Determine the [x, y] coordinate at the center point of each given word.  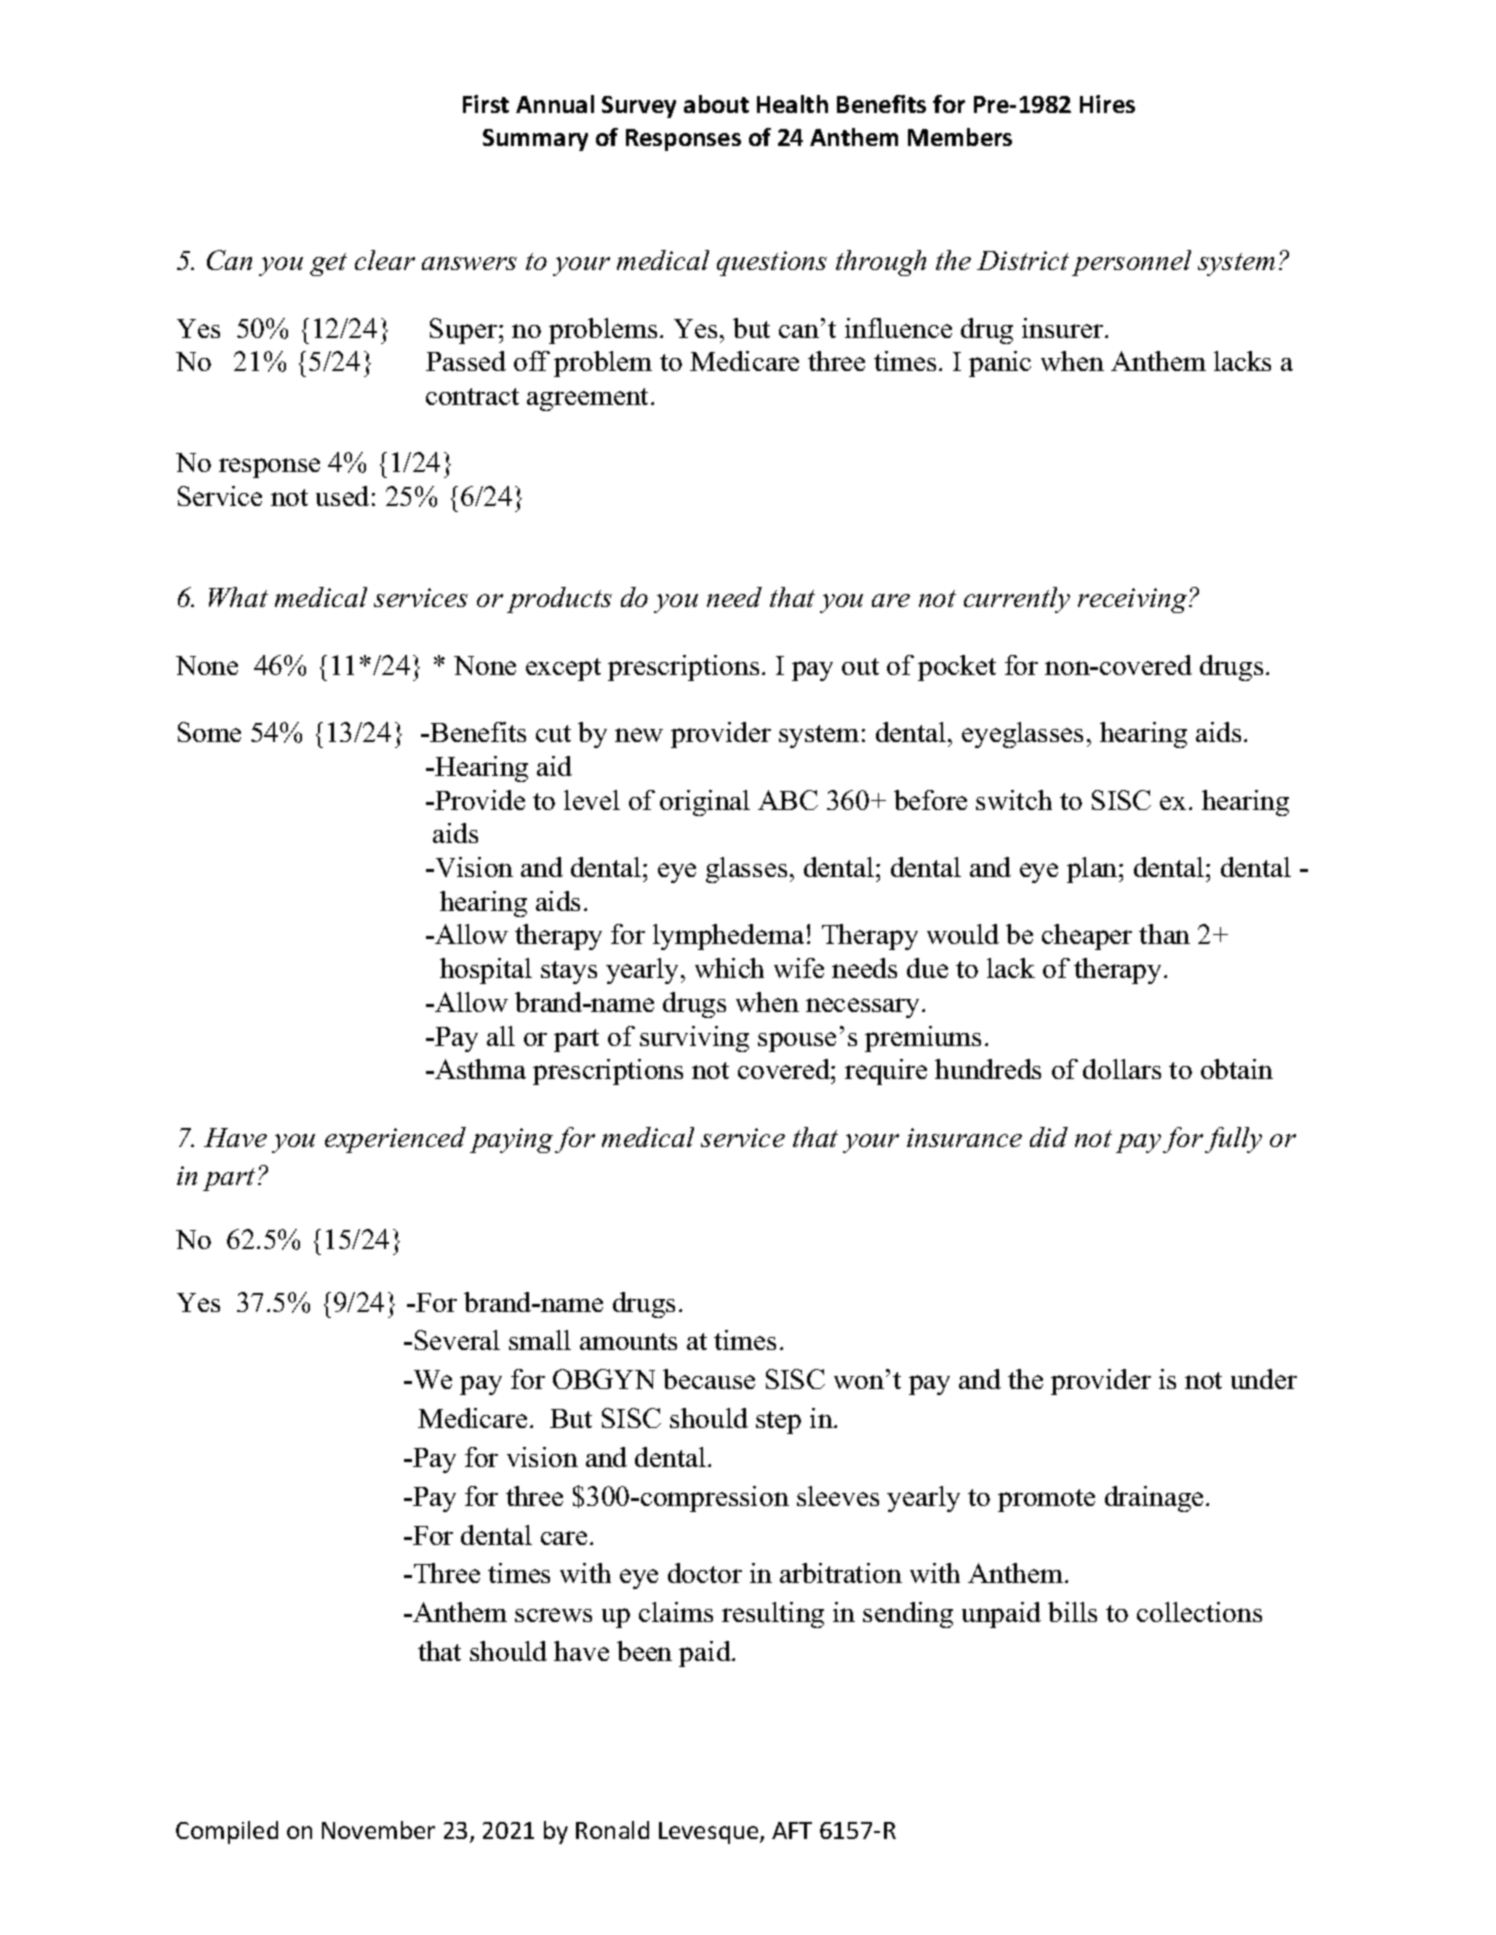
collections [1199, 1612]
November [378, 1830]
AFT [792, 1830]
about [716, 104]
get [328, 264]
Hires [1107, 104]
